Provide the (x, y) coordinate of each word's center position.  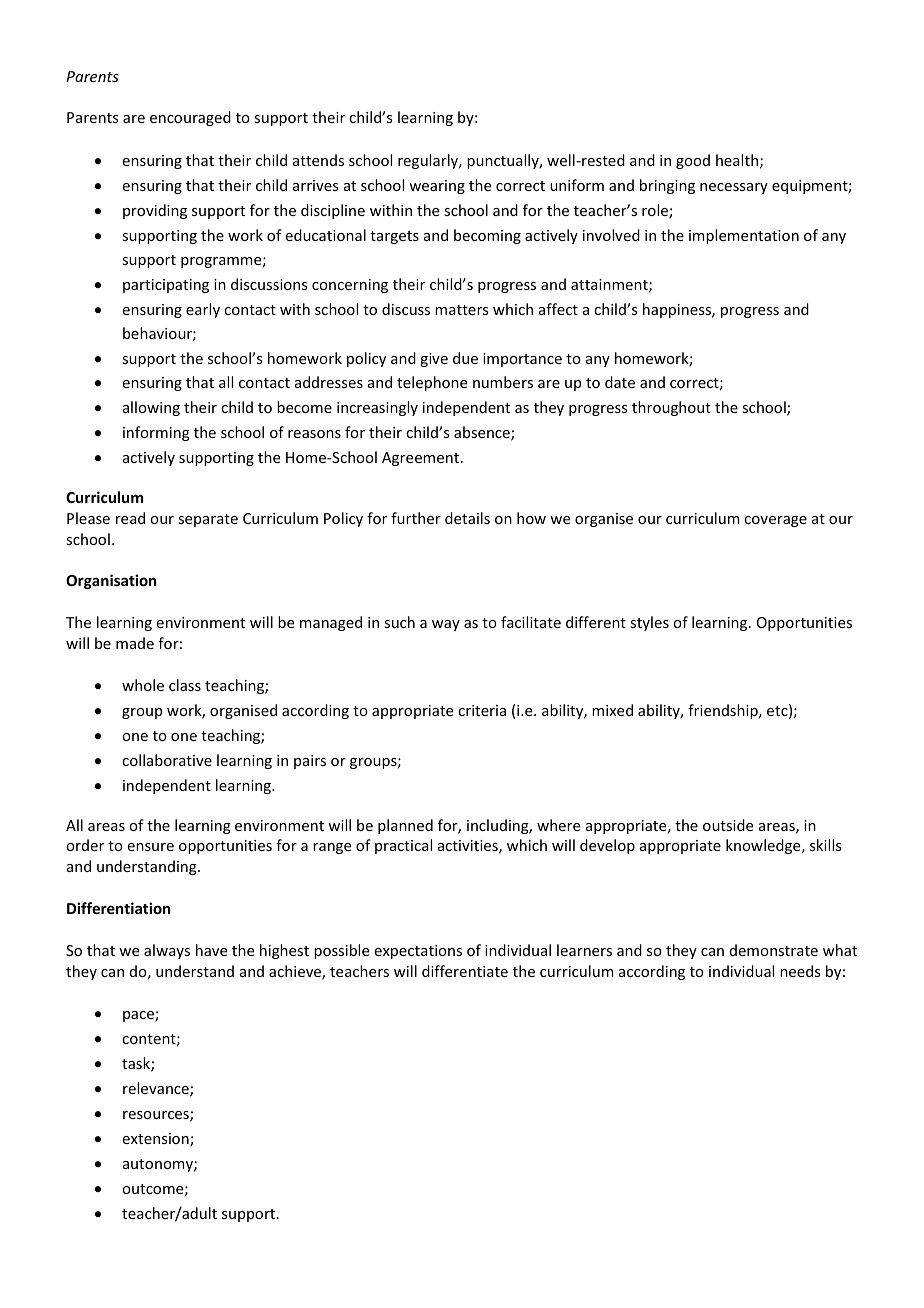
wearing (437, 187)
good (693, 161)
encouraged (190, 118)
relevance (157, 1089)
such (399, 622)
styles (649, 623)
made (135, 643)
